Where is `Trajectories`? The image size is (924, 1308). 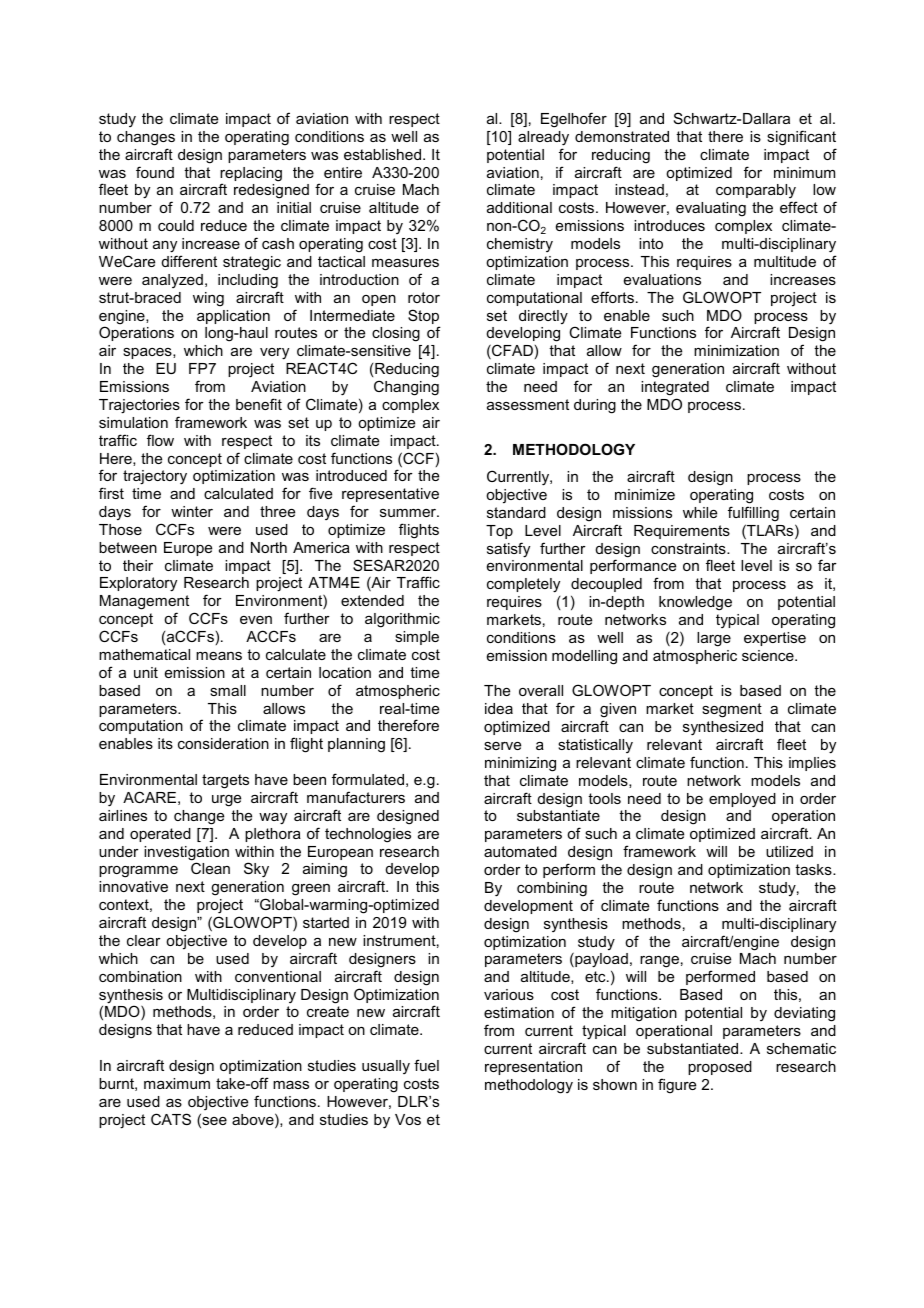 Trajectories is located at coordinates (139, 406).
